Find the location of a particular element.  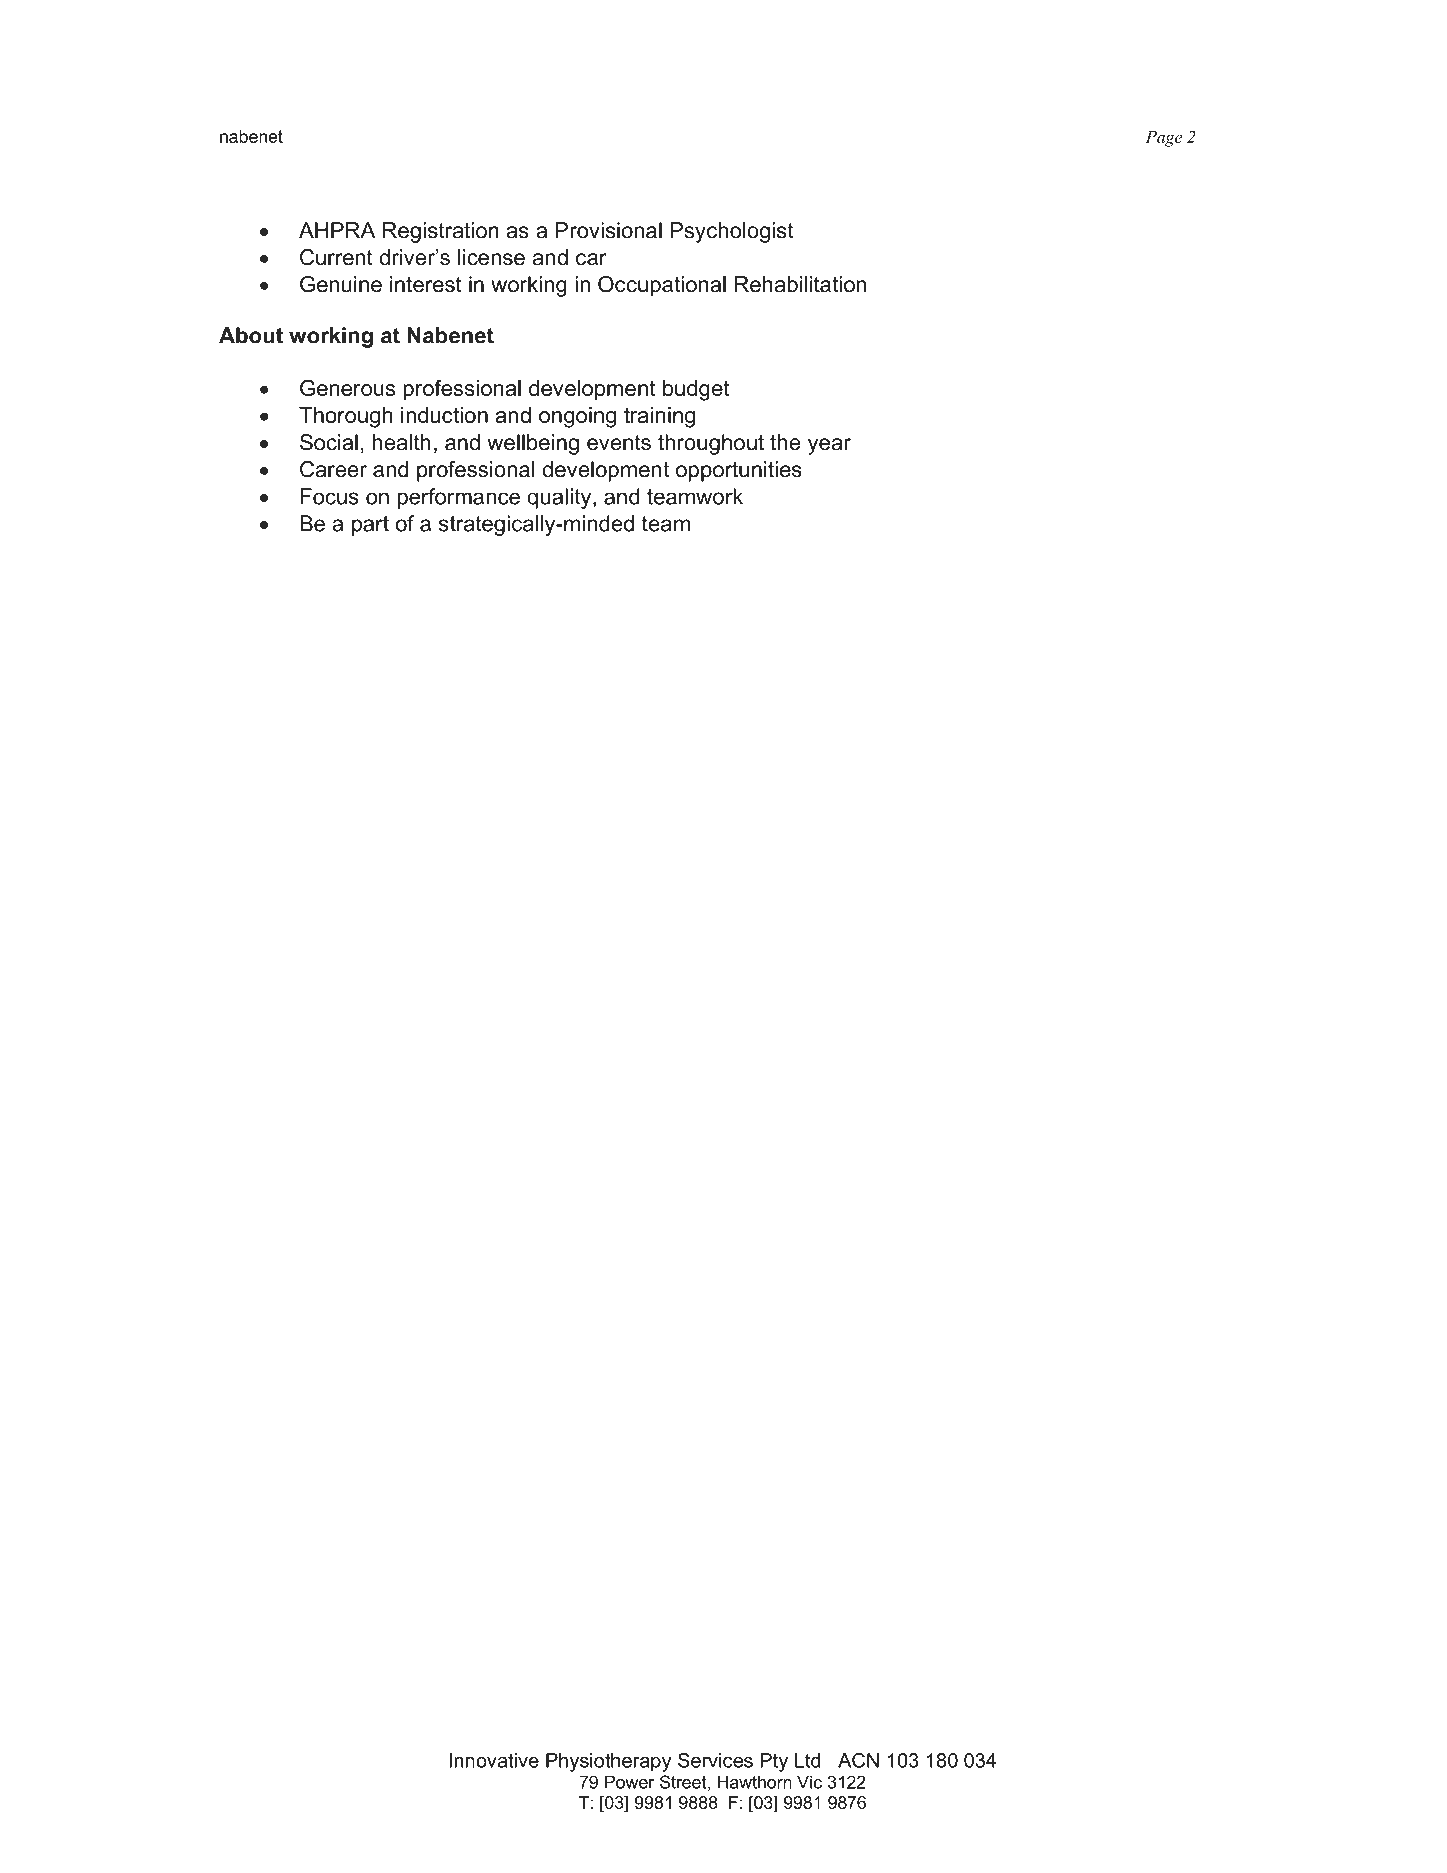

Focus is located at coordinates (330, 496).
